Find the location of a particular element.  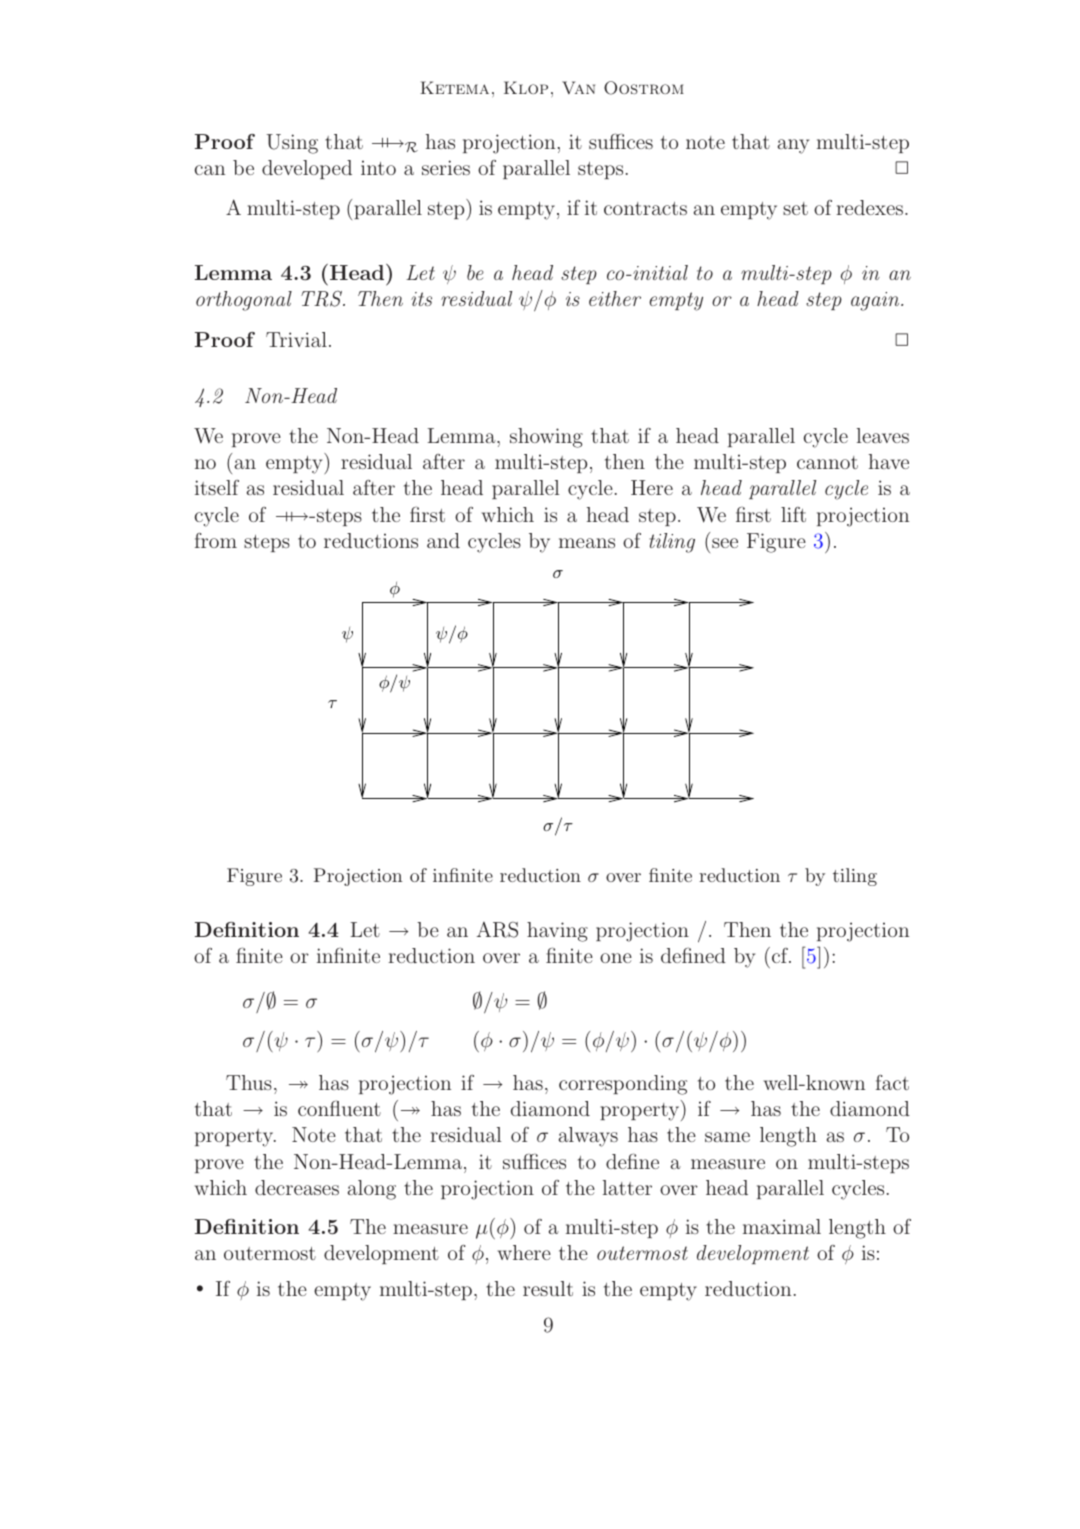

see is located at coordinates (725, 543).
